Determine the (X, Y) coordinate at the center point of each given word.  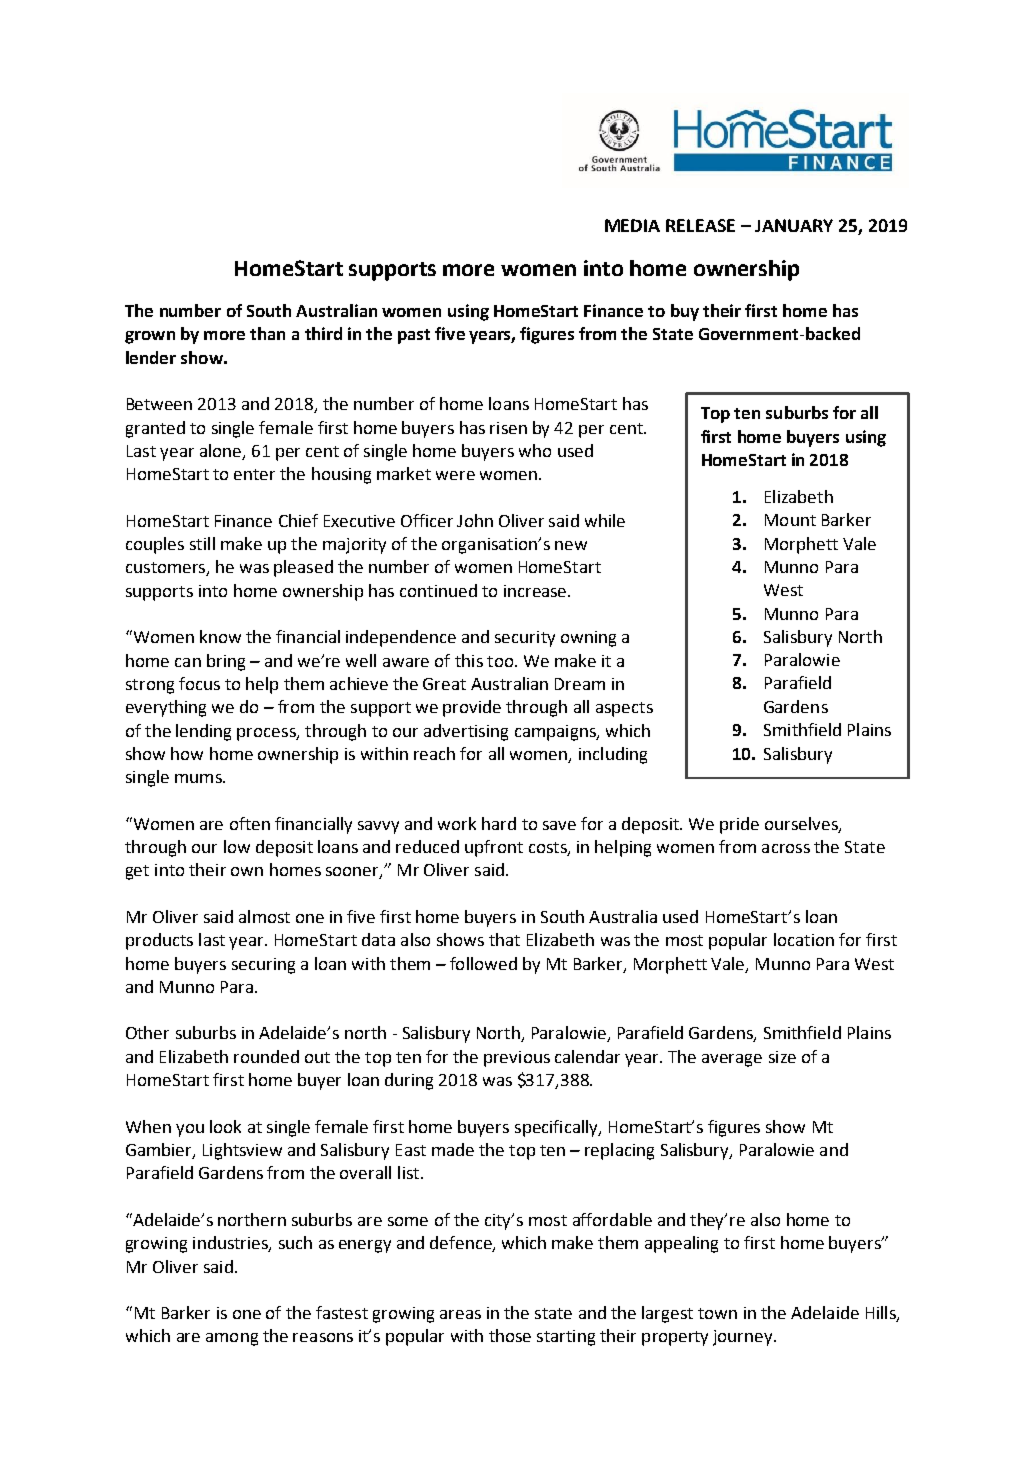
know (220, 636)
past (414, 336)
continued (438, 590)
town (717, 1313)
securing (263, 966)
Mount (790, 520)
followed (483, 963)
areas (460, 1314)
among (232, 1339)
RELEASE (700, 225)
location (804, 939)
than (267, 333)
